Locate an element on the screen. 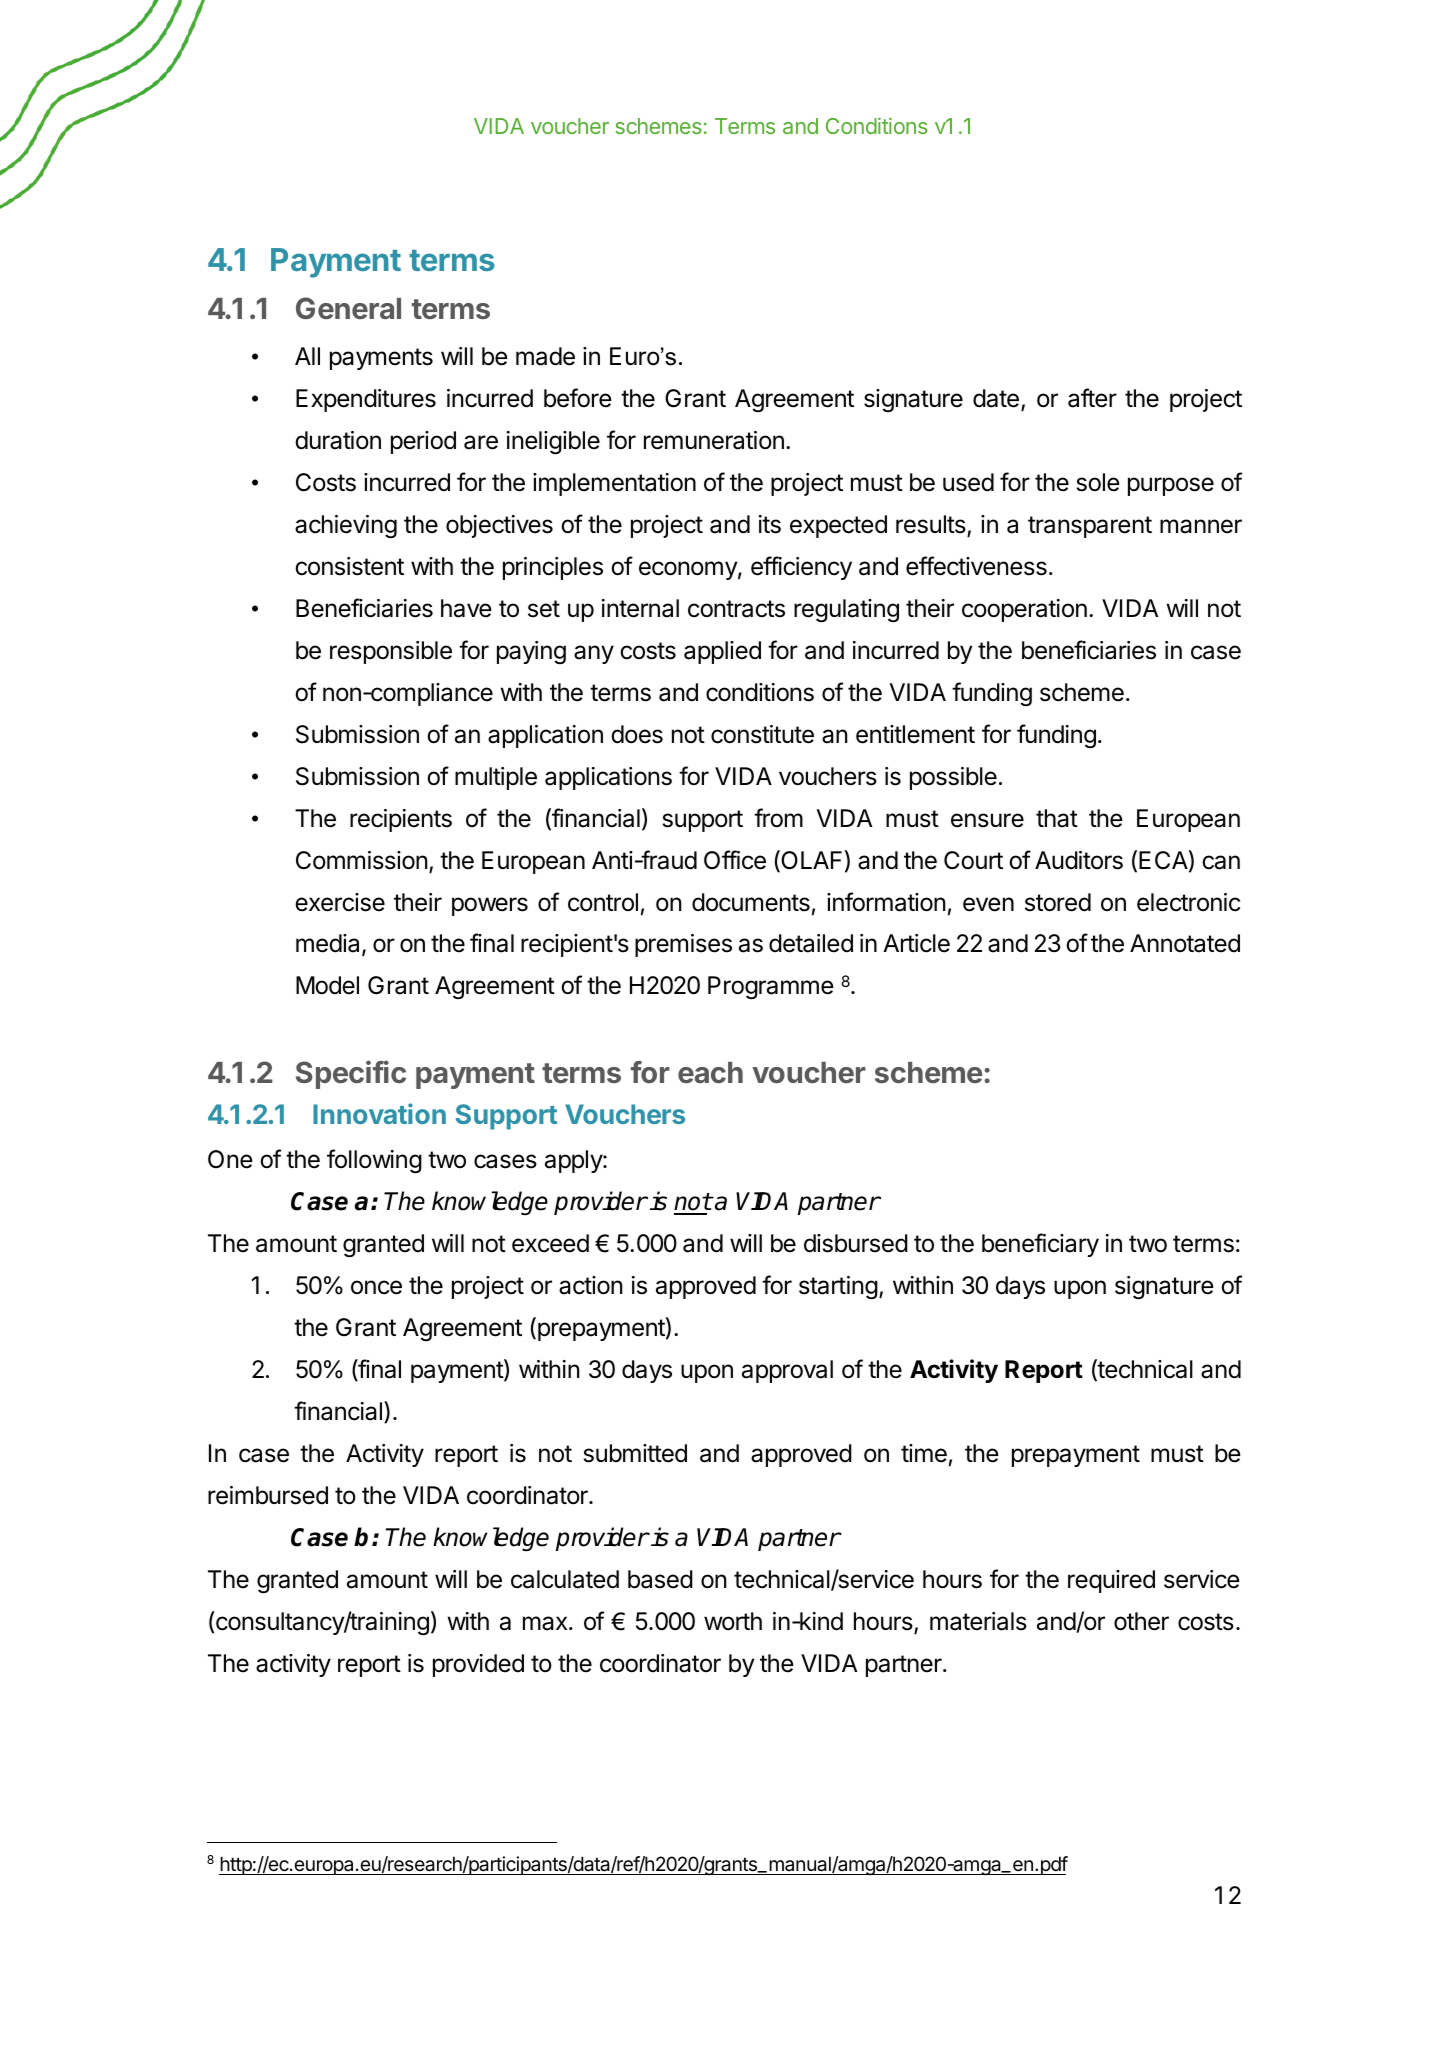  remuneration is located at coordinates (714, 440).
